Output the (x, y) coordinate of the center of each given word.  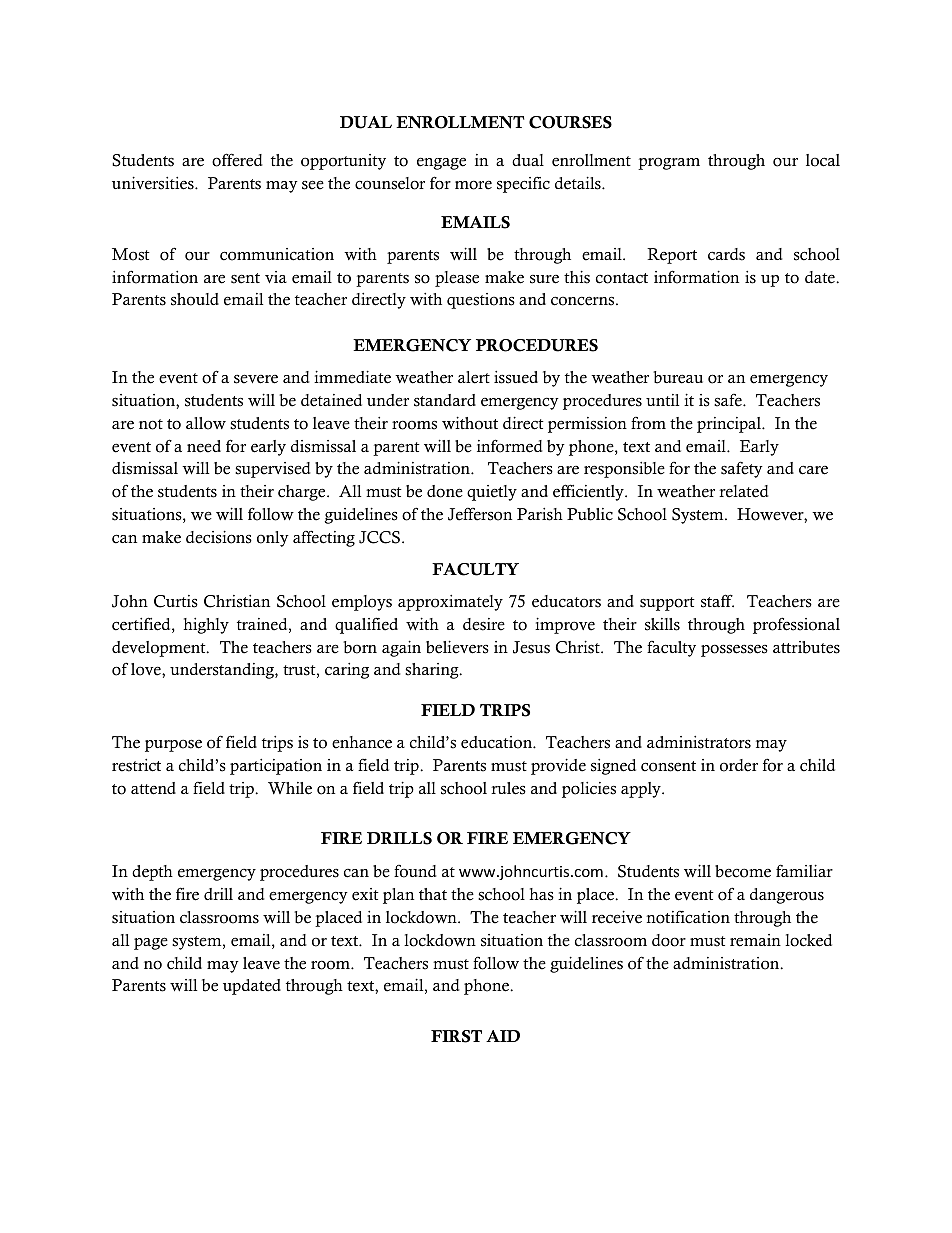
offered (237, 160)
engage (441, 163)
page (151, 943)
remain (755, 940)
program (669, 163)
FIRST (456, 1036)
